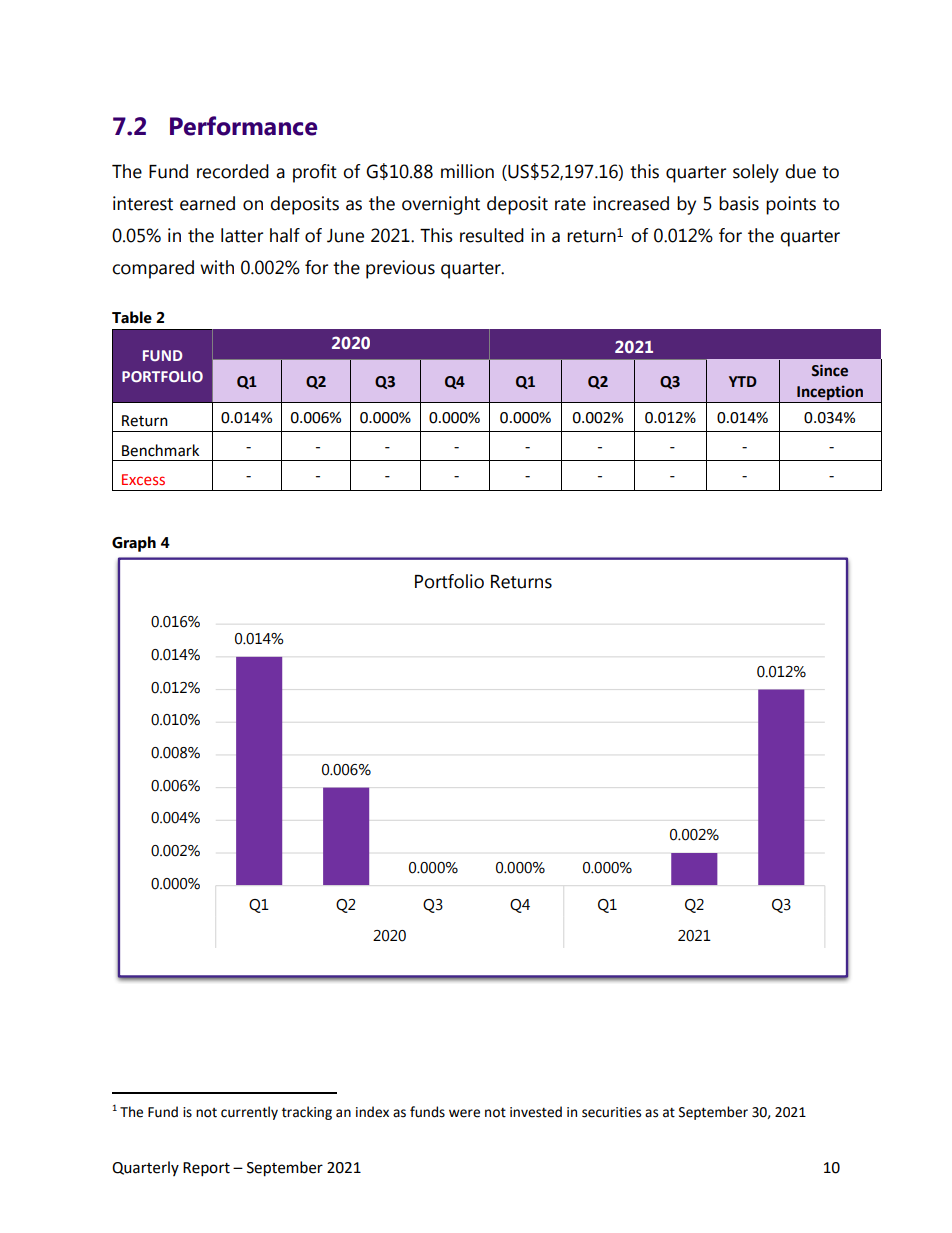 Image resolution: width=952 pixels, height=1233 pixels. Describe the element at coordinates (134, 544) in the document. I see `Graph` at that location.
